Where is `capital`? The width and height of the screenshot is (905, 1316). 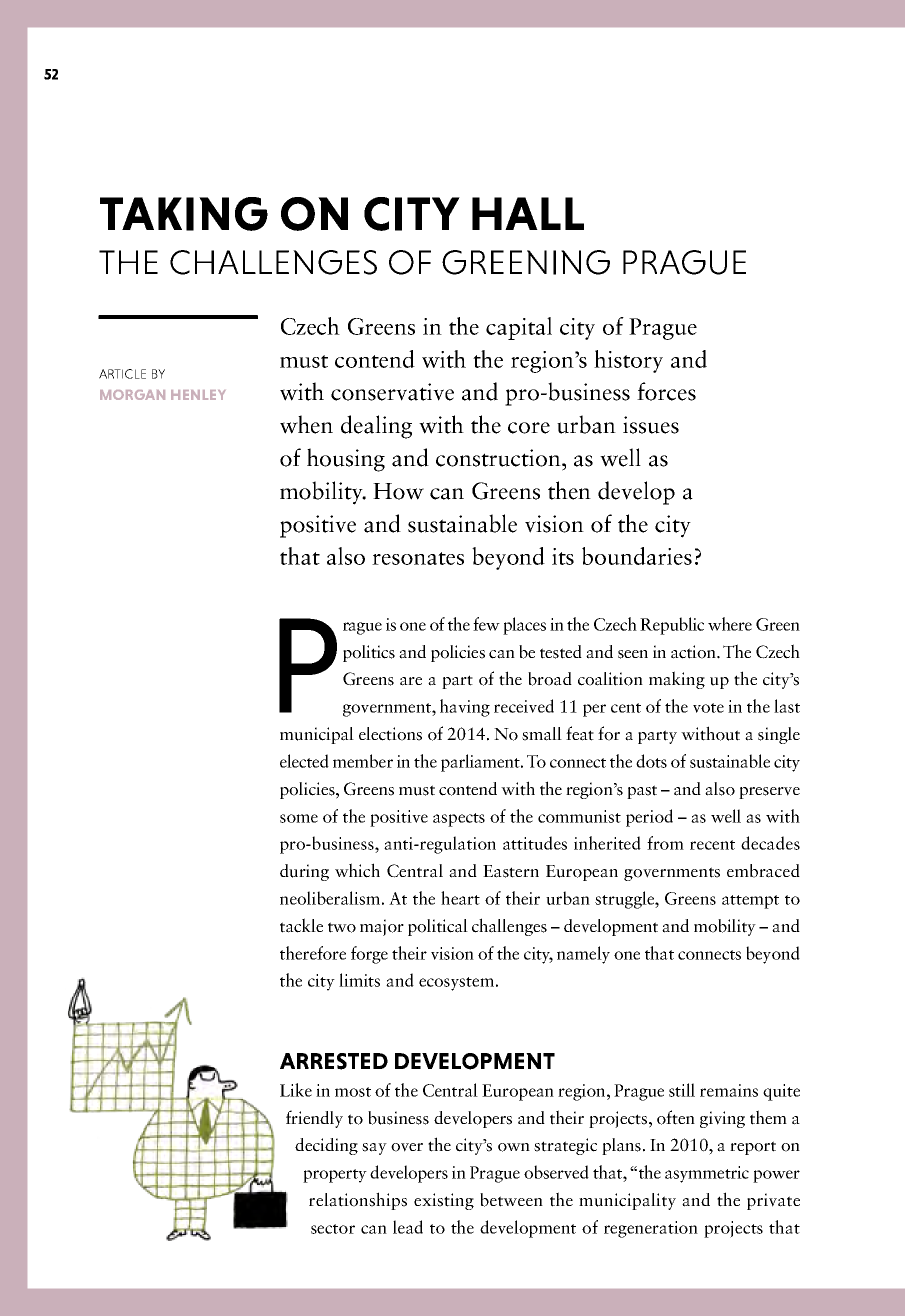
capital is located at coordinates (519, 328).
